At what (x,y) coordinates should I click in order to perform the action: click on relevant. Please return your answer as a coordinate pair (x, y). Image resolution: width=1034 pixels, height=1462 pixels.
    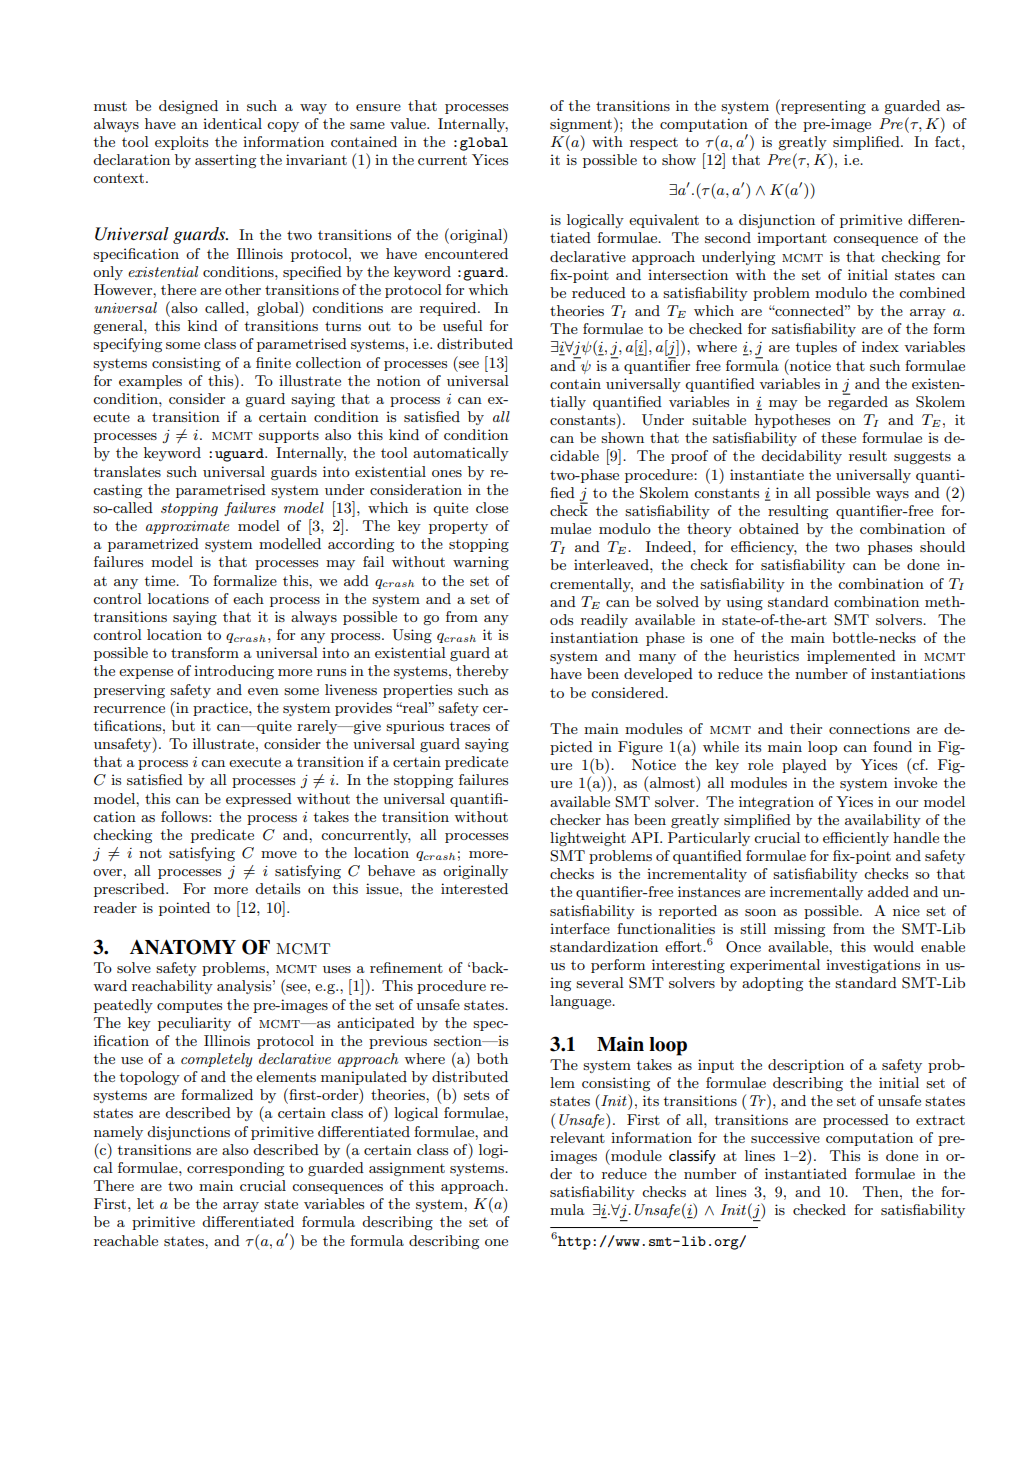
    Looking at the image, I should click on (577, 1137).
